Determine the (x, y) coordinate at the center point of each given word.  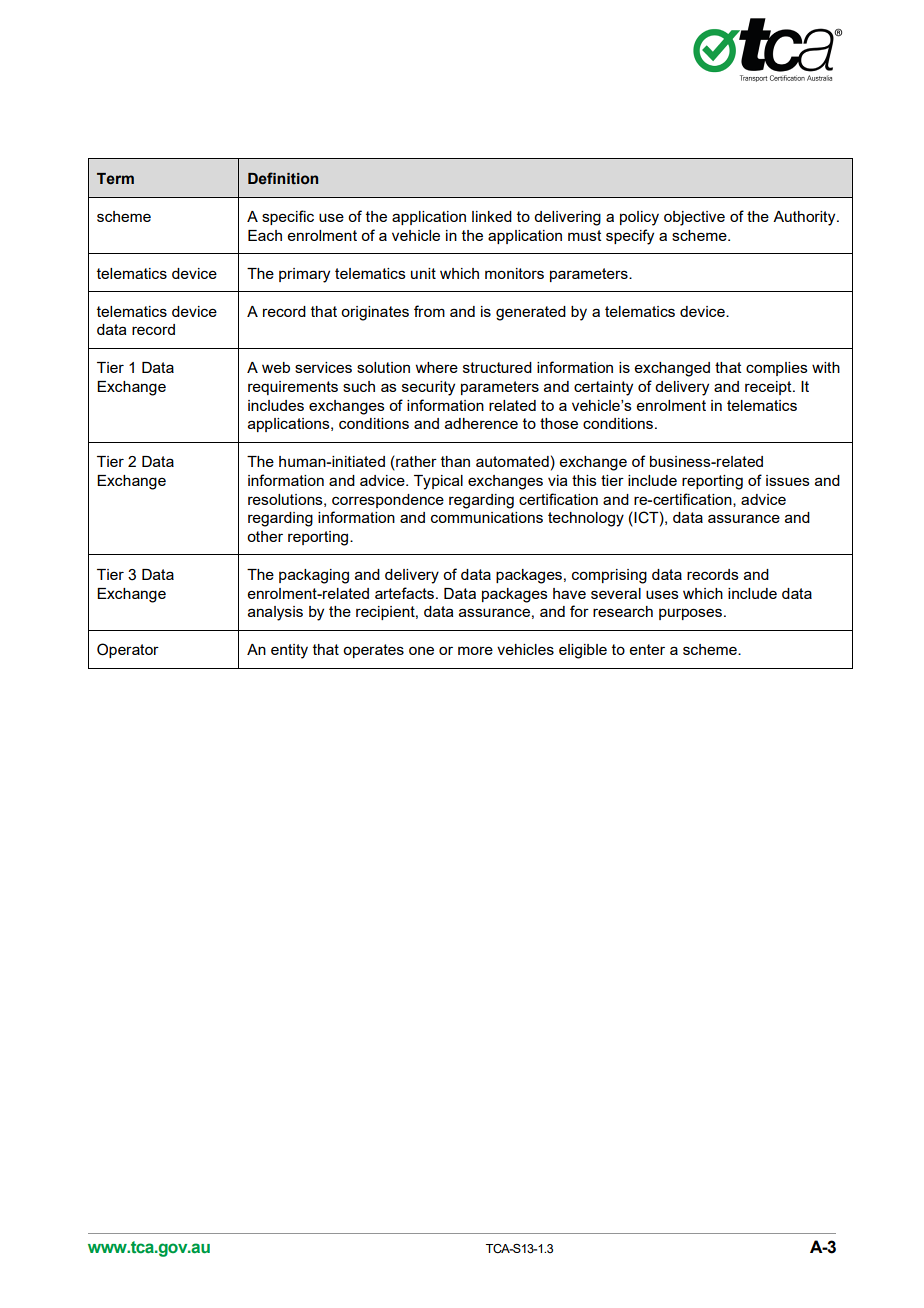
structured (497, 367)
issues (788, 480)
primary (304, 275)
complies (777, 369)
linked (492, 216)
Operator (128, 650)
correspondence (388, 501)
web (276, 367)
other (265, 536)
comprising (609, 576)
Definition (283, 178)
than (455, 461)
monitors (514, 273)
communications (487, 517)
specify (630, 237)
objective (694, 218)
